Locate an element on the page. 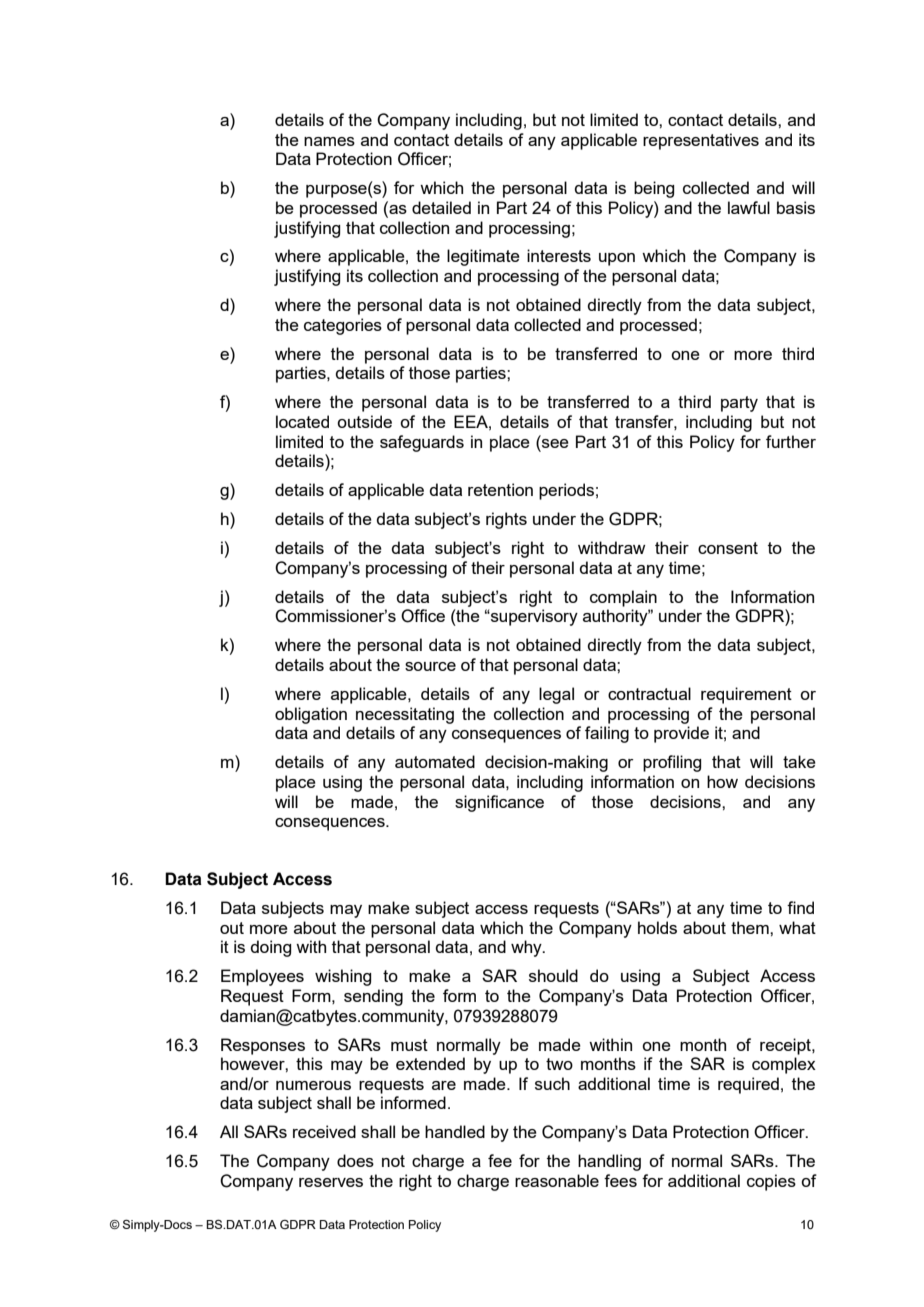 This image has height=1307, width=924. names is located at coordinates (329, 141).
